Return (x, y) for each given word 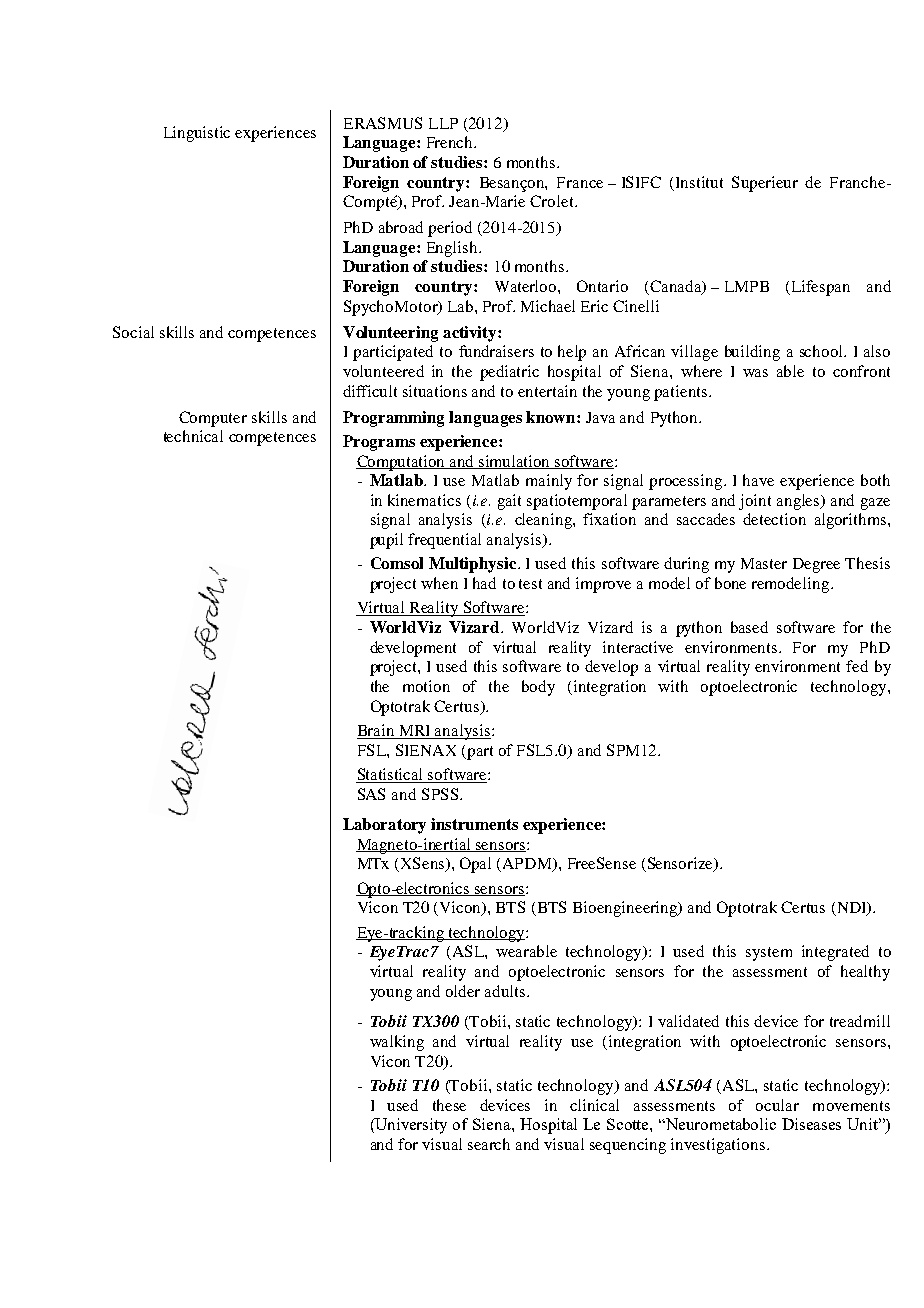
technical (193, 436)
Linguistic (197, 134)
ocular (777, 1105)
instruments (474, 824)
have (758, 480)
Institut (699, 182)
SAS (371, 794)
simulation (515, 462)
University (410, 1126)
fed (857, 666)
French (451, 142)
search (489, 1144)
